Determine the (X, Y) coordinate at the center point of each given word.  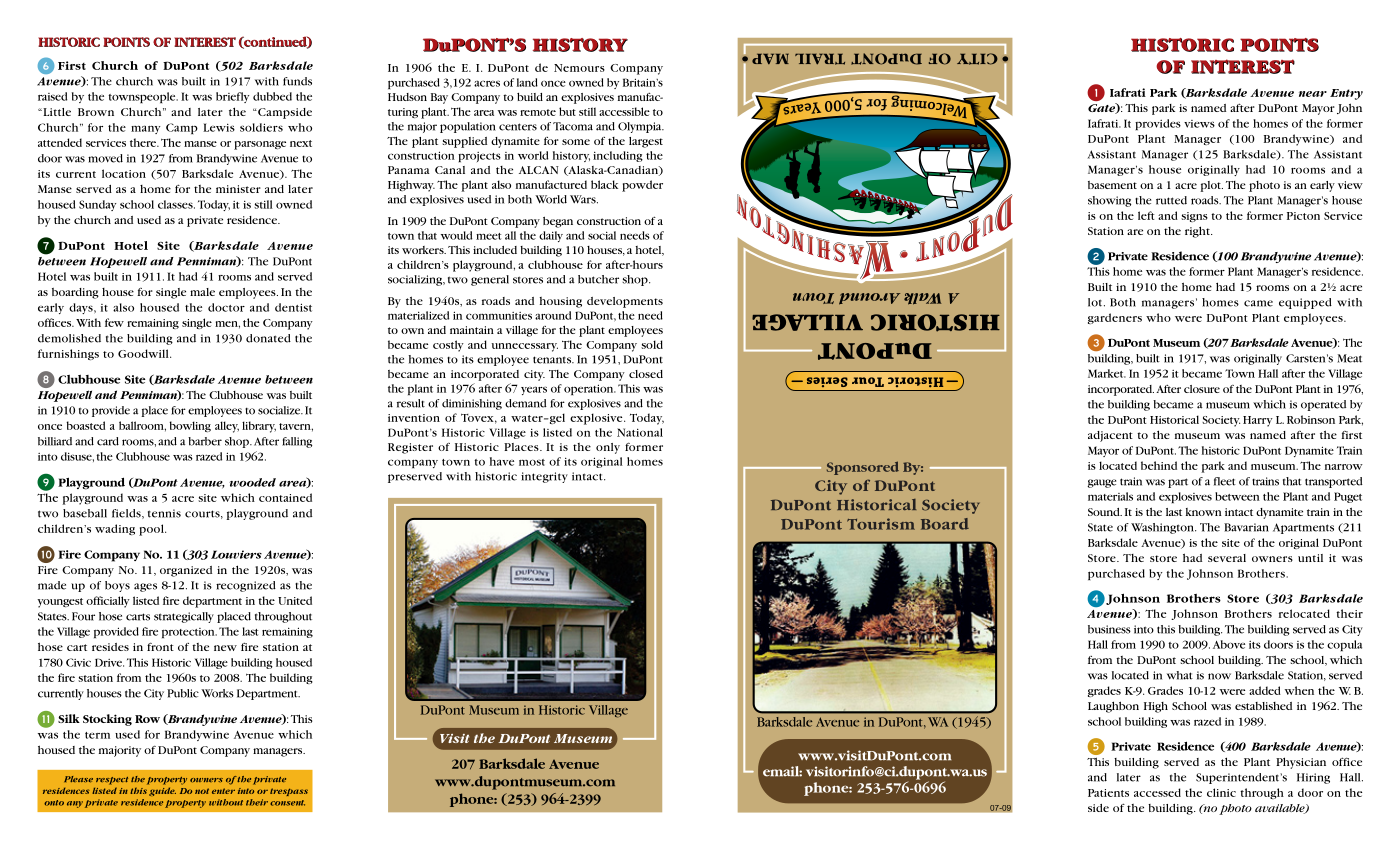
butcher (598, 279)
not (202, 791)
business (1109, 629)
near (1313, 94)
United (295, 600)
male (202, 292)
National (640, 432)
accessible (624, 111)
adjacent (1110, 436)
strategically (184, 617)
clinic (1221, 792)
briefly (232, 97)
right (1198, 232)
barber (205, 441)
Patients (1108, 793)
